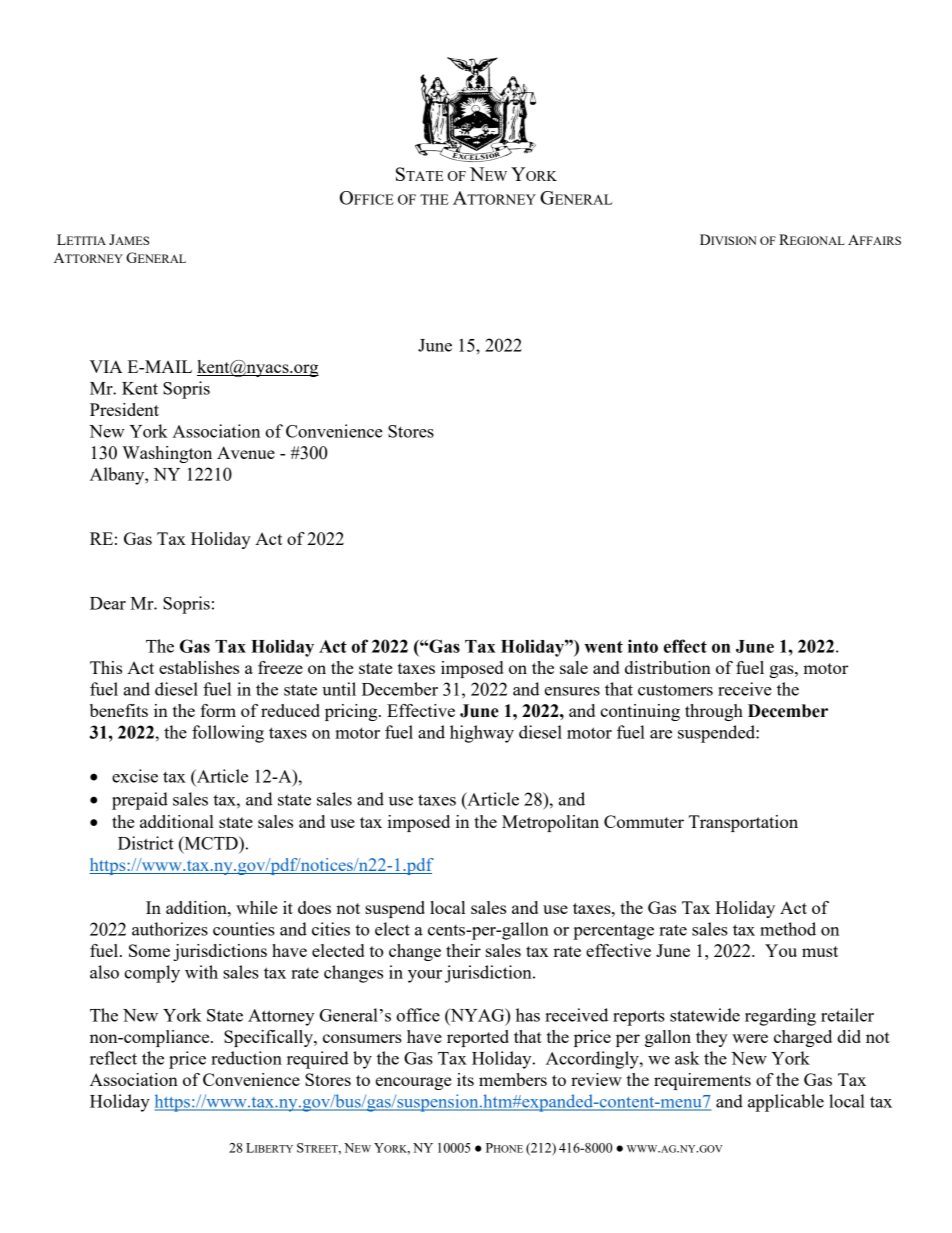 The image size is (952, 1233). I want to click on following, so click(228, 734).
